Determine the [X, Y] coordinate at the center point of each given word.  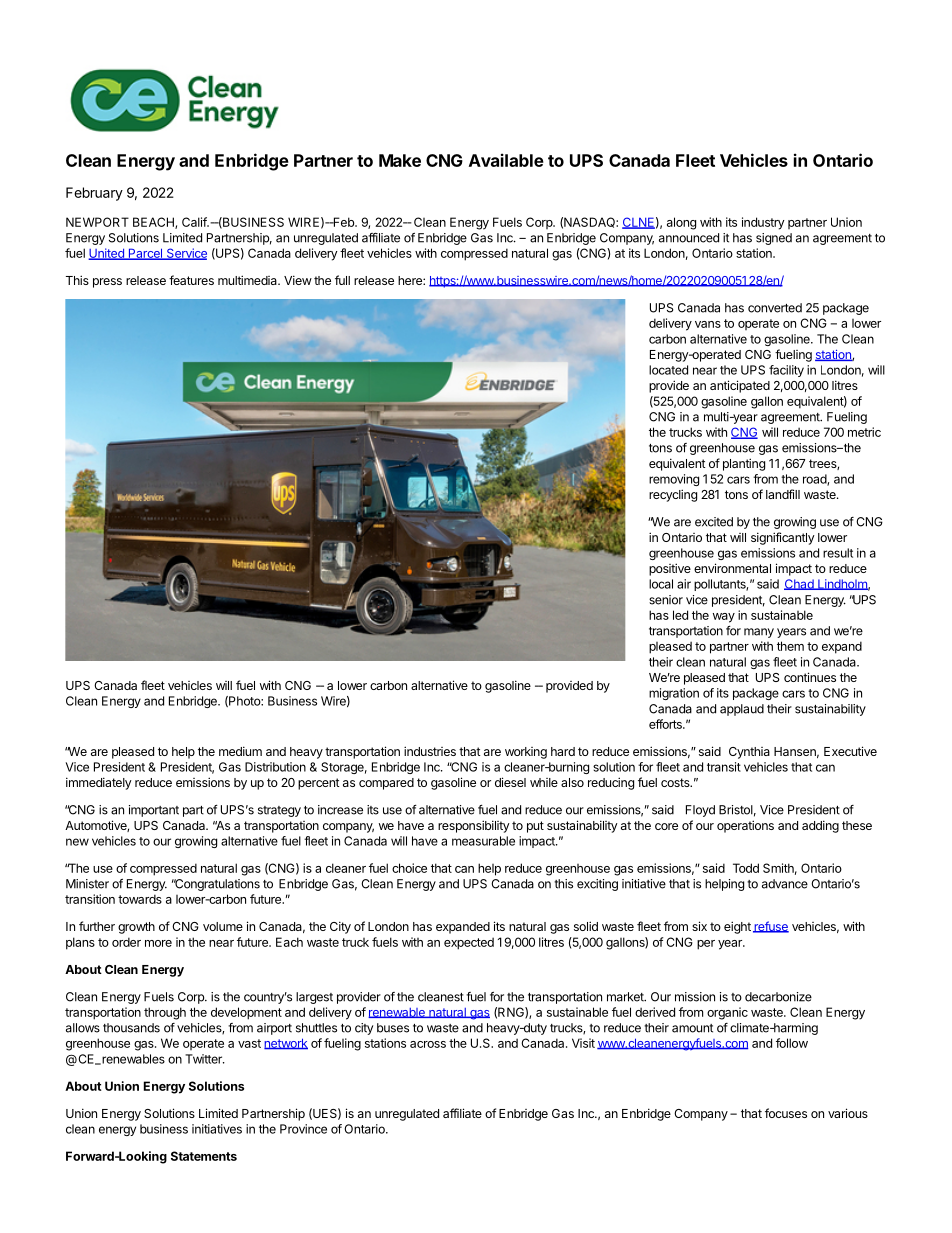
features [191, 280]
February [94, 194]
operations [745, 826]
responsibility [474, 826]
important [154, 811]
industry [763, 223]
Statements [204, 1156]
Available [506, 160]
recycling [673, 495]
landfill [783, 494]
